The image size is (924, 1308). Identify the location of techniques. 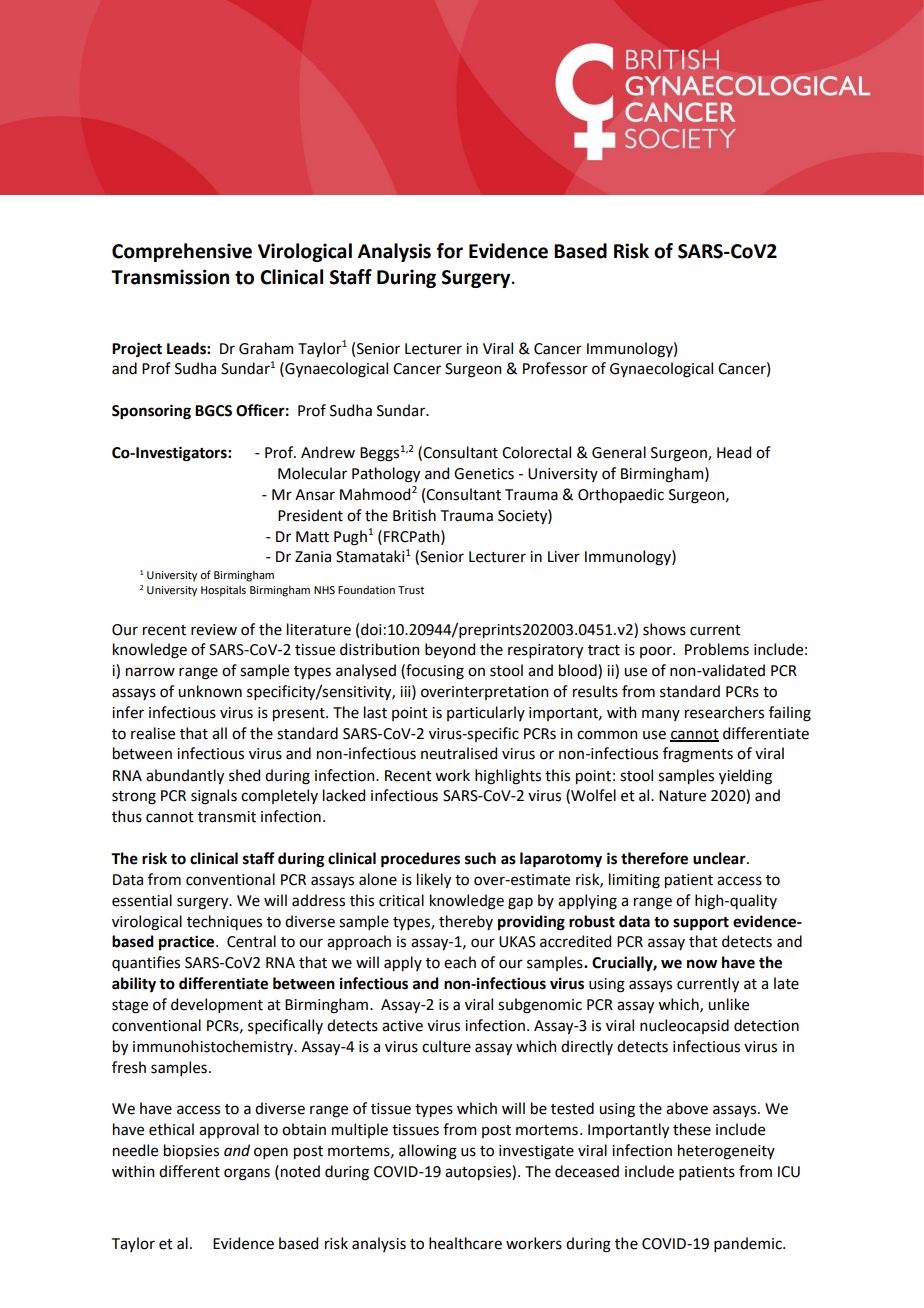
(224, 922).
